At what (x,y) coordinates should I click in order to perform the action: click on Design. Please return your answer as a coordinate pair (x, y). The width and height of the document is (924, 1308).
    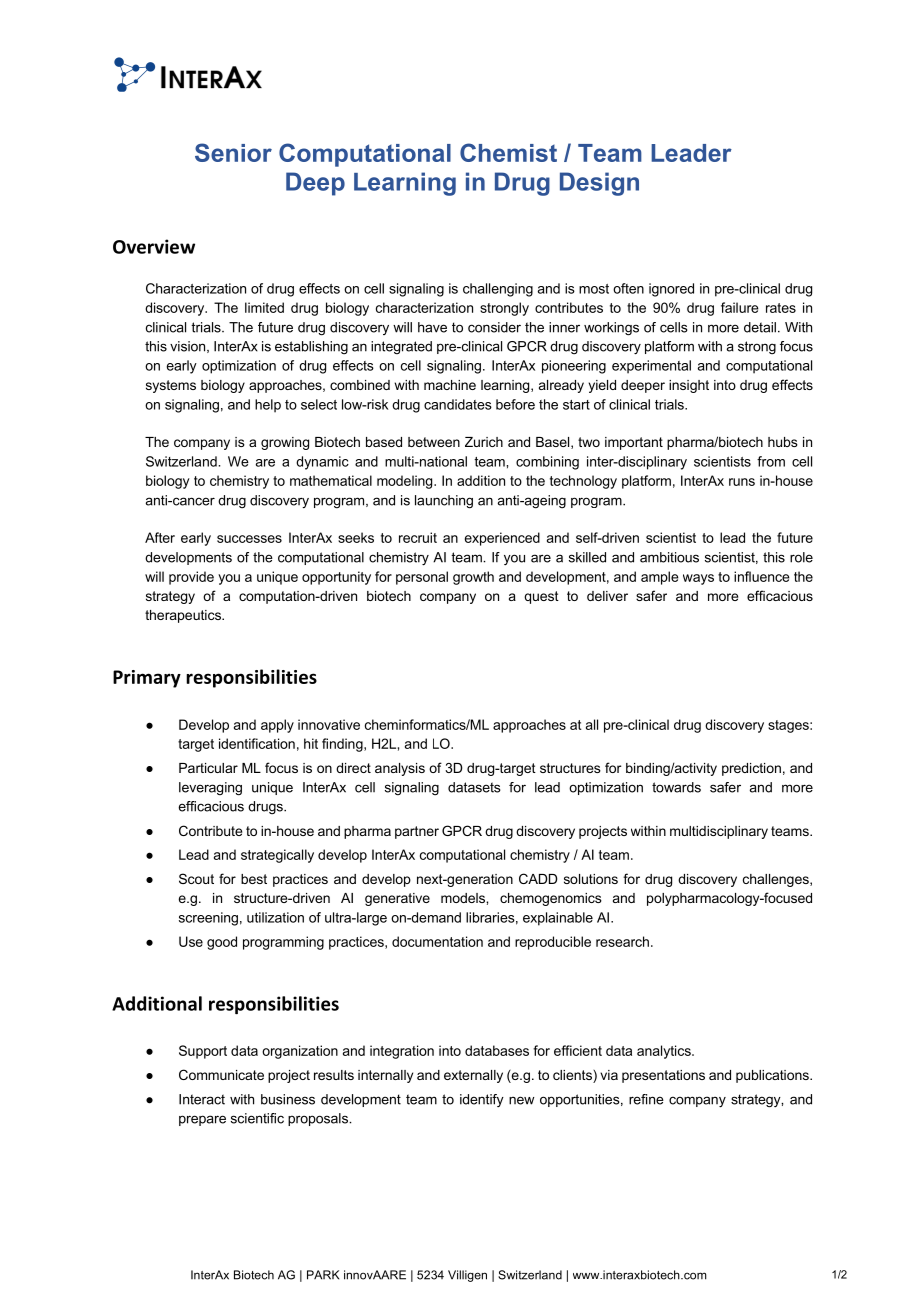
    Looking at the image, I should click on (599, 184).
